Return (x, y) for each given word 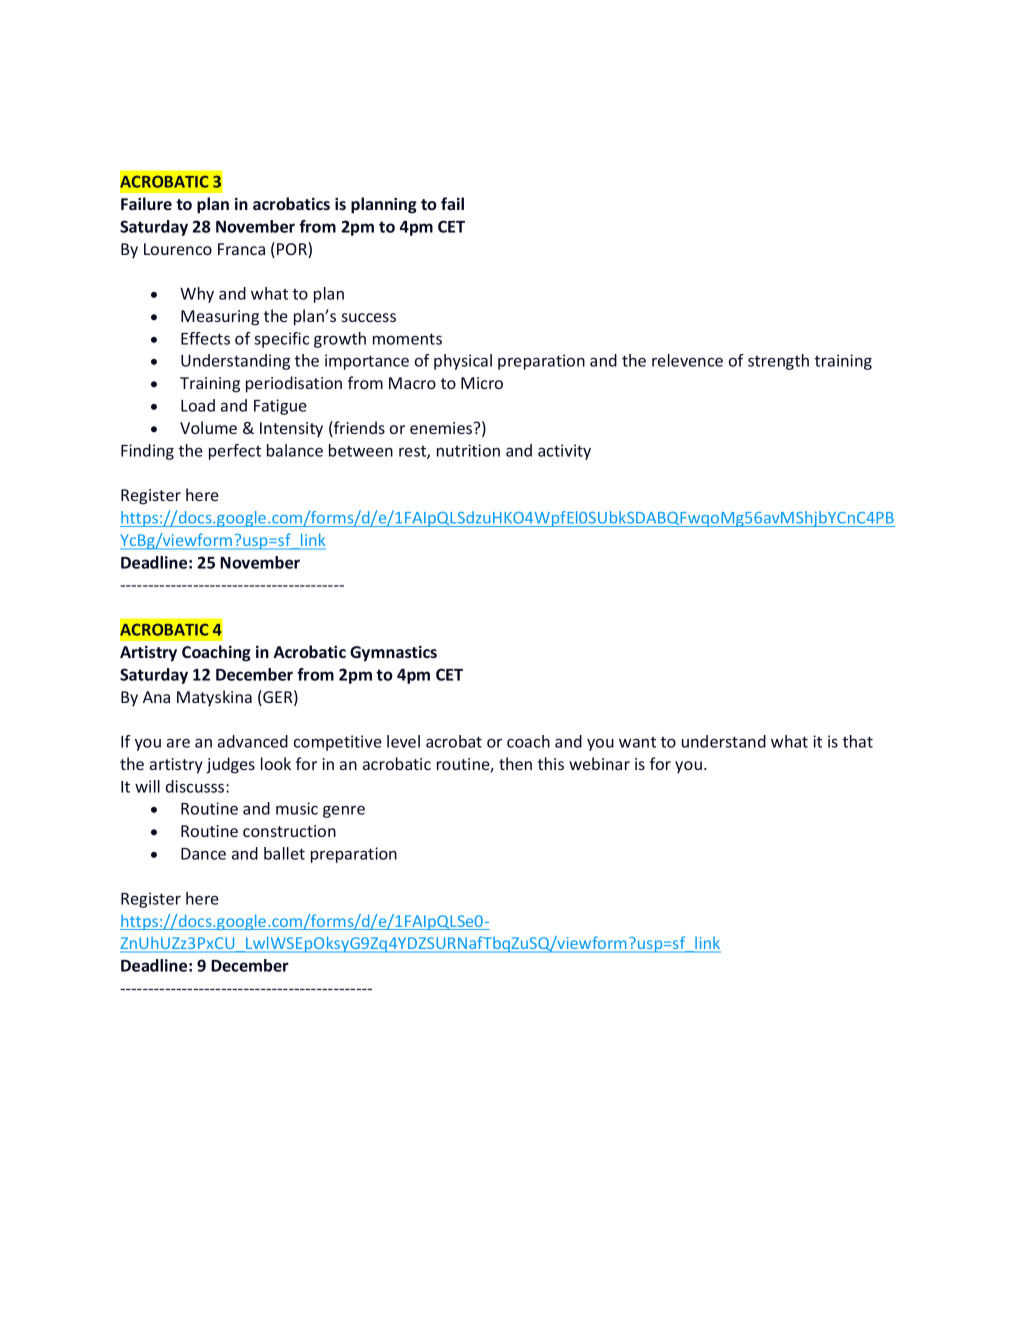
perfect (235, 452)
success (369, 317)
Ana (156, 697)
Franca (241, 249)
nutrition (468, 450)
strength (778, 362)
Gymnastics (393, 654)
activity (564, 452)
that (858, 741)
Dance (203, 854)
